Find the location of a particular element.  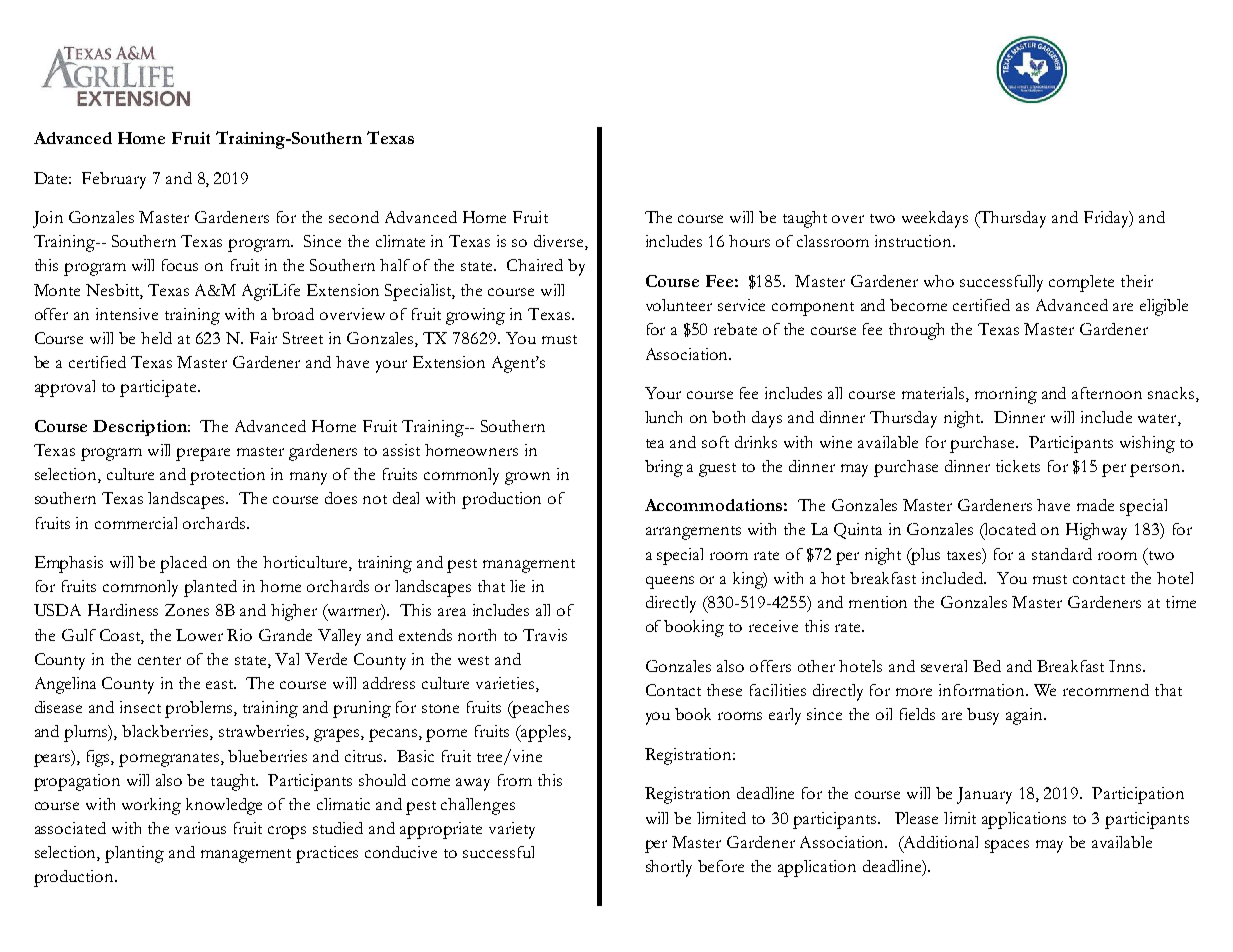

spaces is located at coordinates (1007, 846).
